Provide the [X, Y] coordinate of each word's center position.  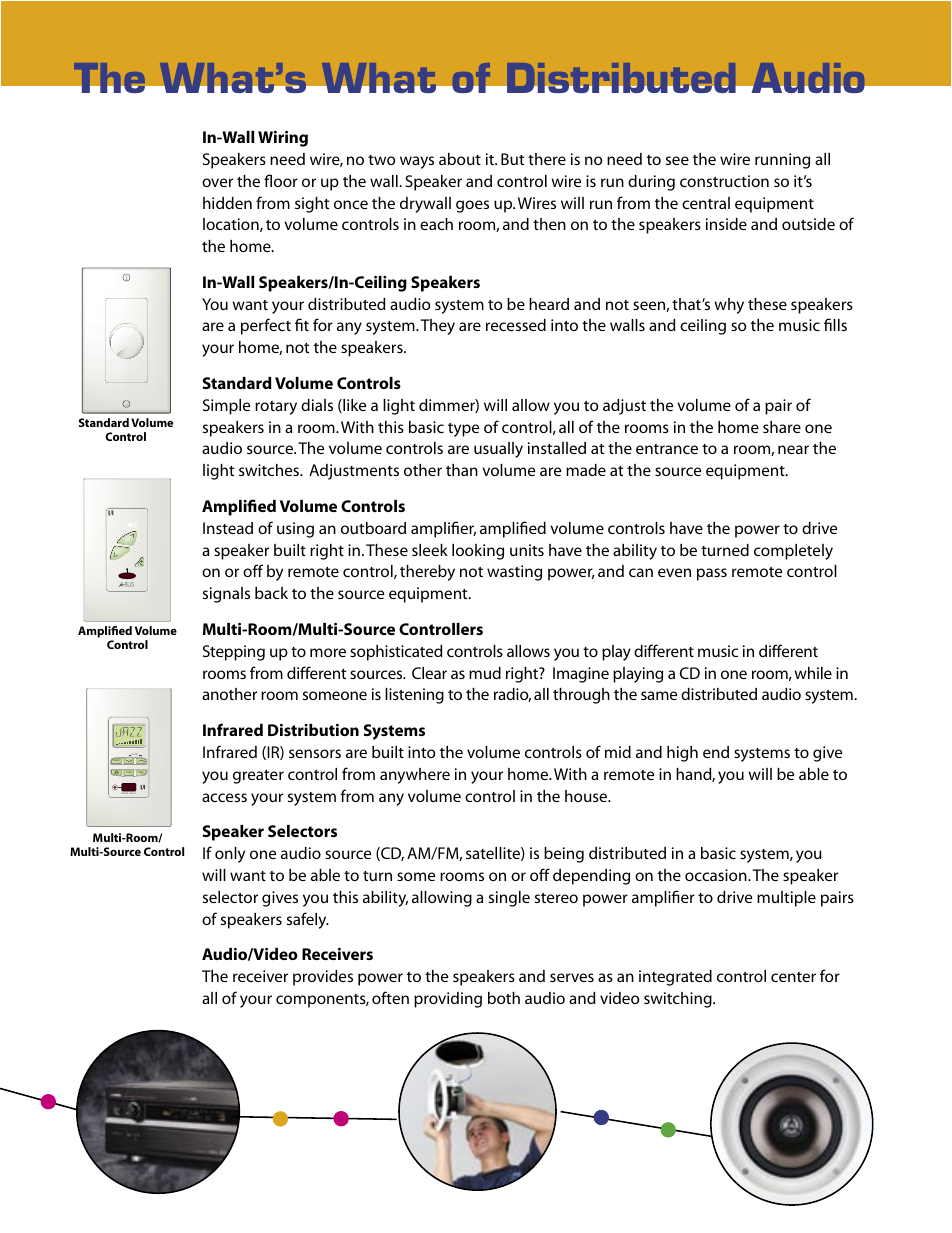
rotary [276, 408]
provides [323, 978]
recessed [516, 325]
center [793, 977]
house [587, 796]
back [271, 593]
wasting [514, 573]
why [729, 306]
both [504, 998]
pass [712, 574]
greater [258, 777]
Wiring [283, 139]
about [460, 159]
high [682, 754]
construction [724, 181]
